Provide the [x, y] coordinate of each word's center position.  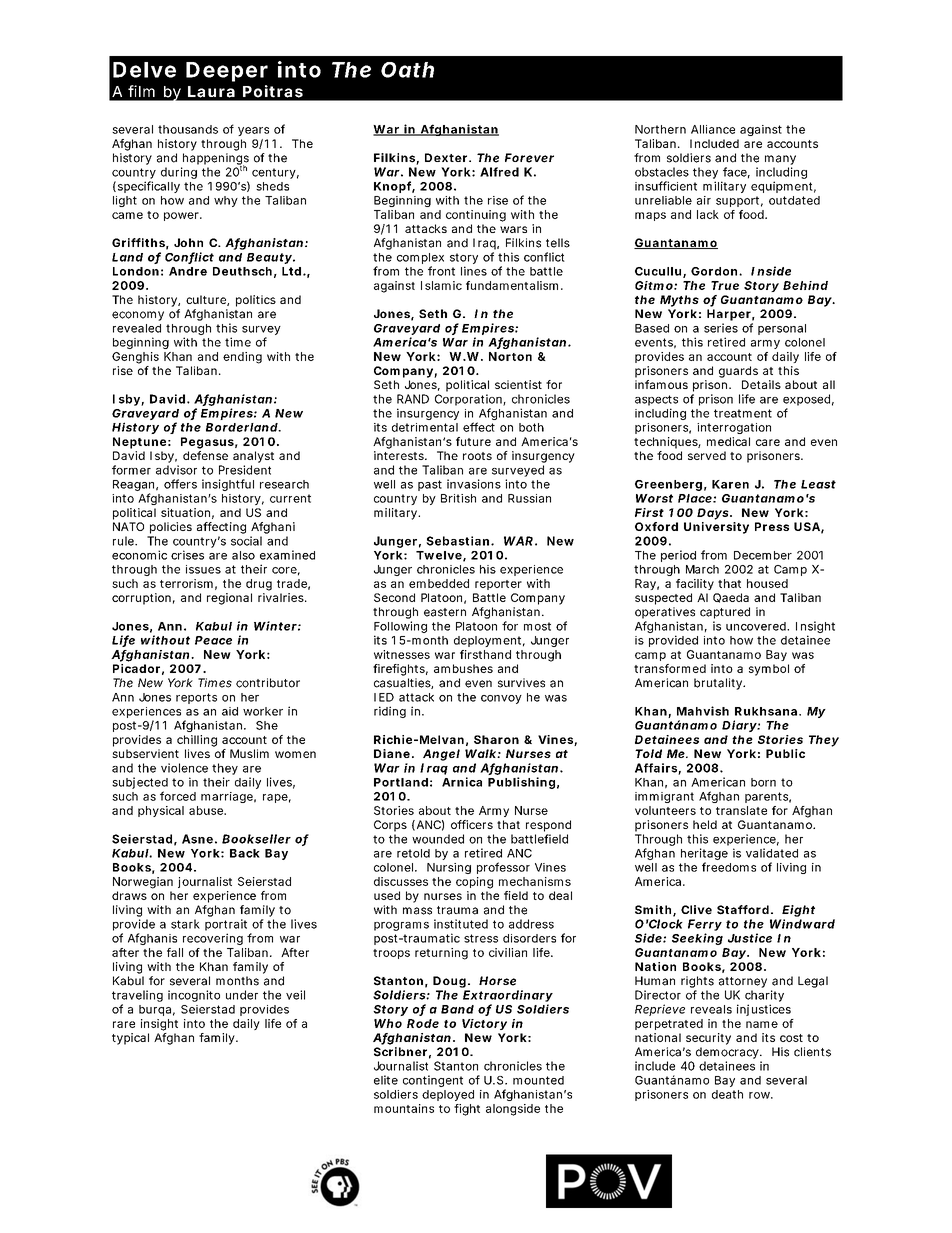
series [721, 328]
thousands [188, 129]
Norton [510, 356]
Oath [407, 70]
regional [229, 599]
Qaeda [731, 598]
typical [130, 1039]
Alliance [713, 129]
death [727, 1094]
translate [741, 810]
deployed [448, 1095]
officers [472, 824]
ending [242, 358]
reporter [498, 585]
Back [245, 853]
